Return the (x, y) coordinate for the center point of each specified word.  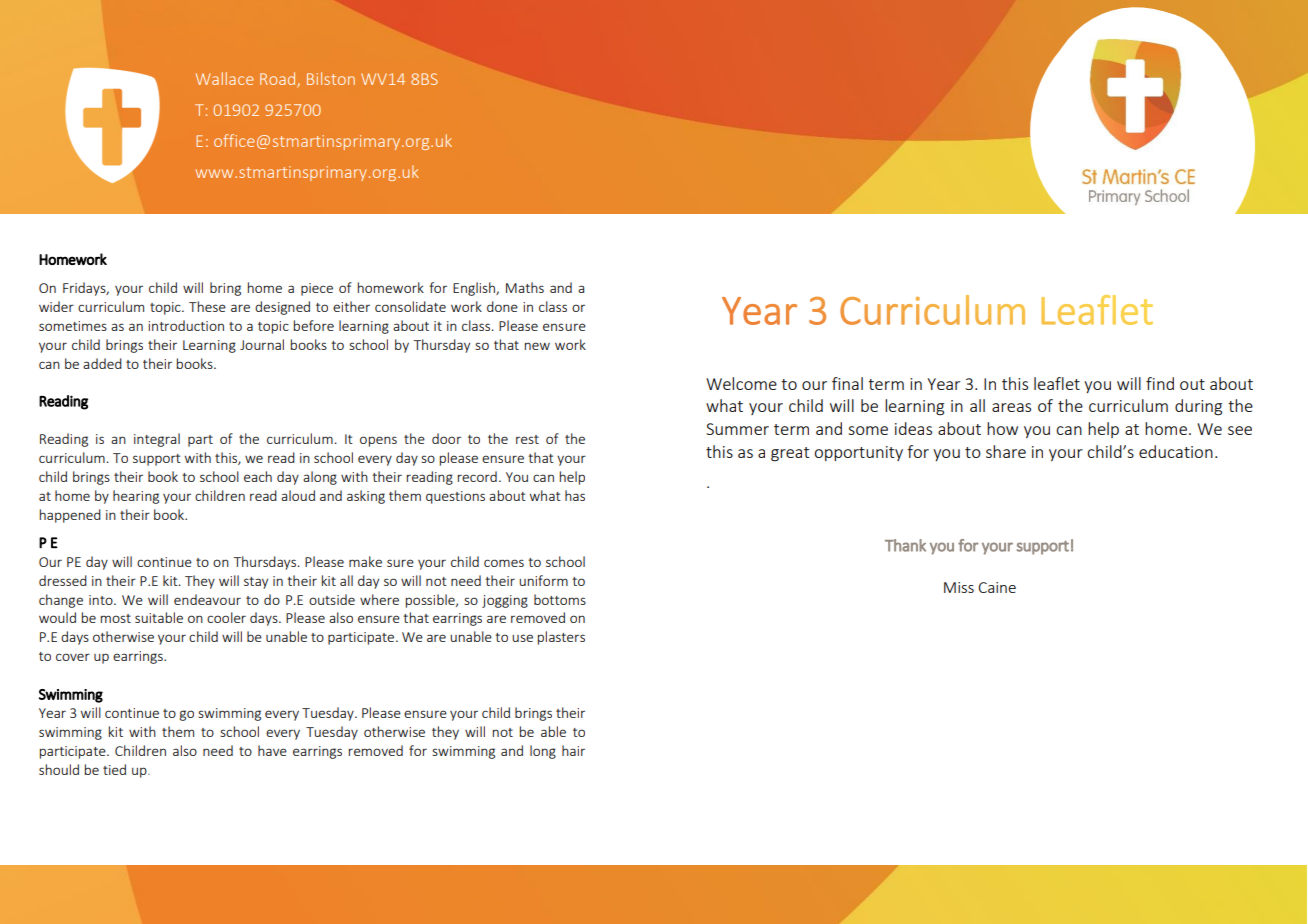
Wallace (224, 78)
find (1160, 383)
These (207, 306)
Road (279, 79)
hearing (136, 497)
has (575, 495)
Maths (525, 287)
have (272, 750)
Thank (905, 545)
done (502, 306)
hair (573, 750)
